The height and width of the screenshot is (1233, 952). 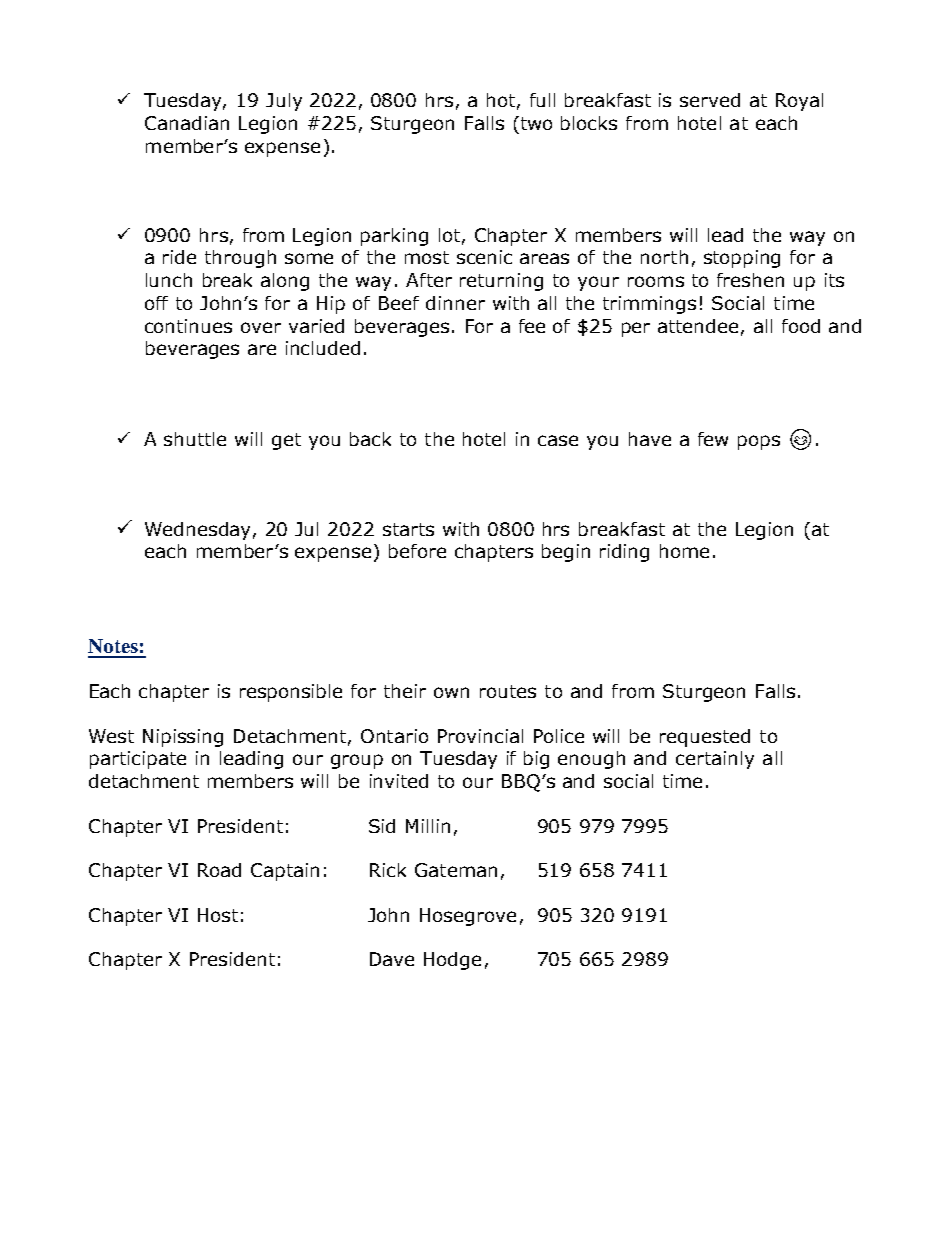 I want to click on two, so click(x=535, y=123).
